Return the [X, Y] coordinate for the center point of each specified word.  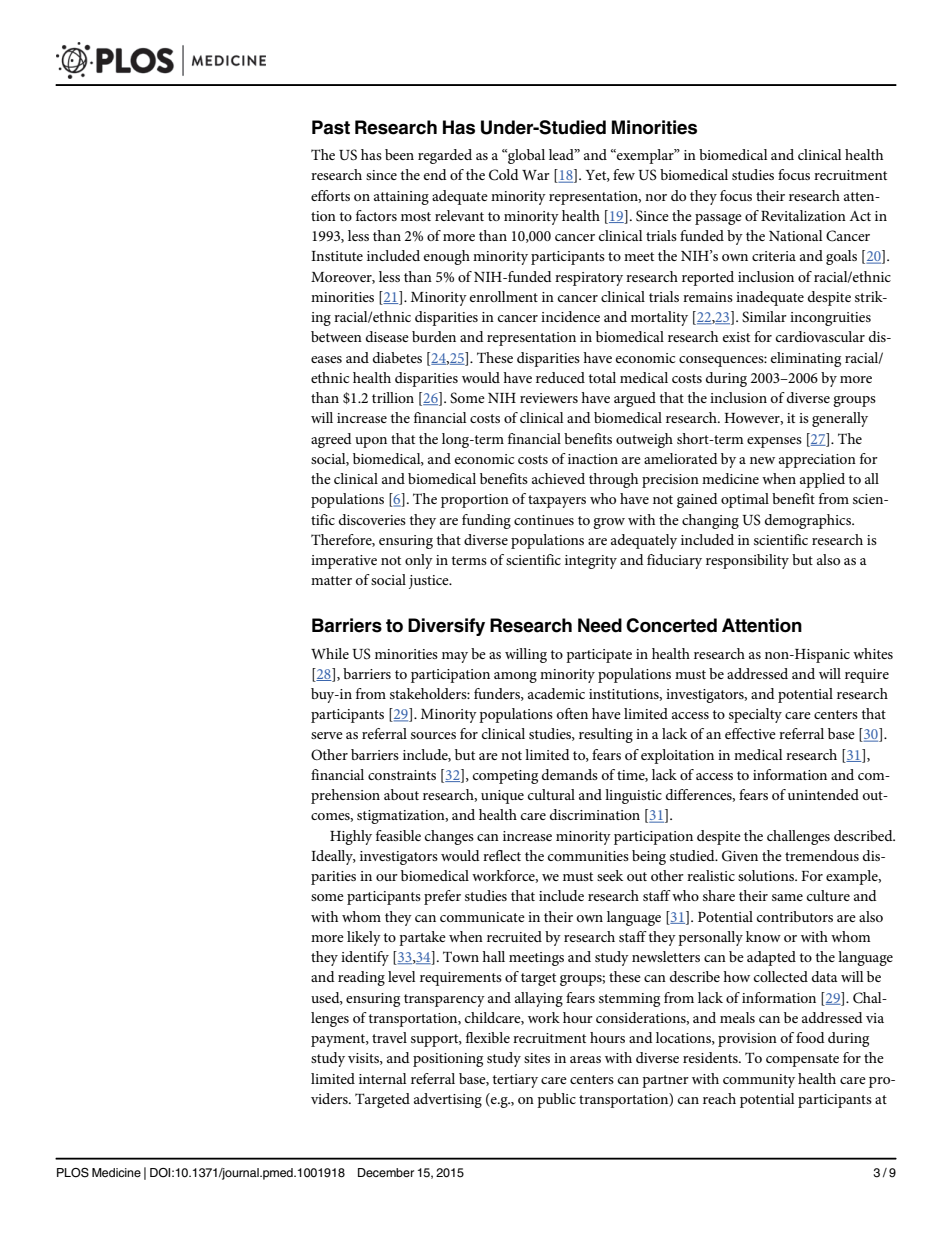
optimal [745, 500]
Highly [351, 837]
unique [502, 797]
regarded [445, 156]
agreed [331, 440]
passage [718, 219]
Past [331, 127]
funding [486, 521]
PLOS [73, 1173]
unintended [823, 794]
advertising [448, 1100]
